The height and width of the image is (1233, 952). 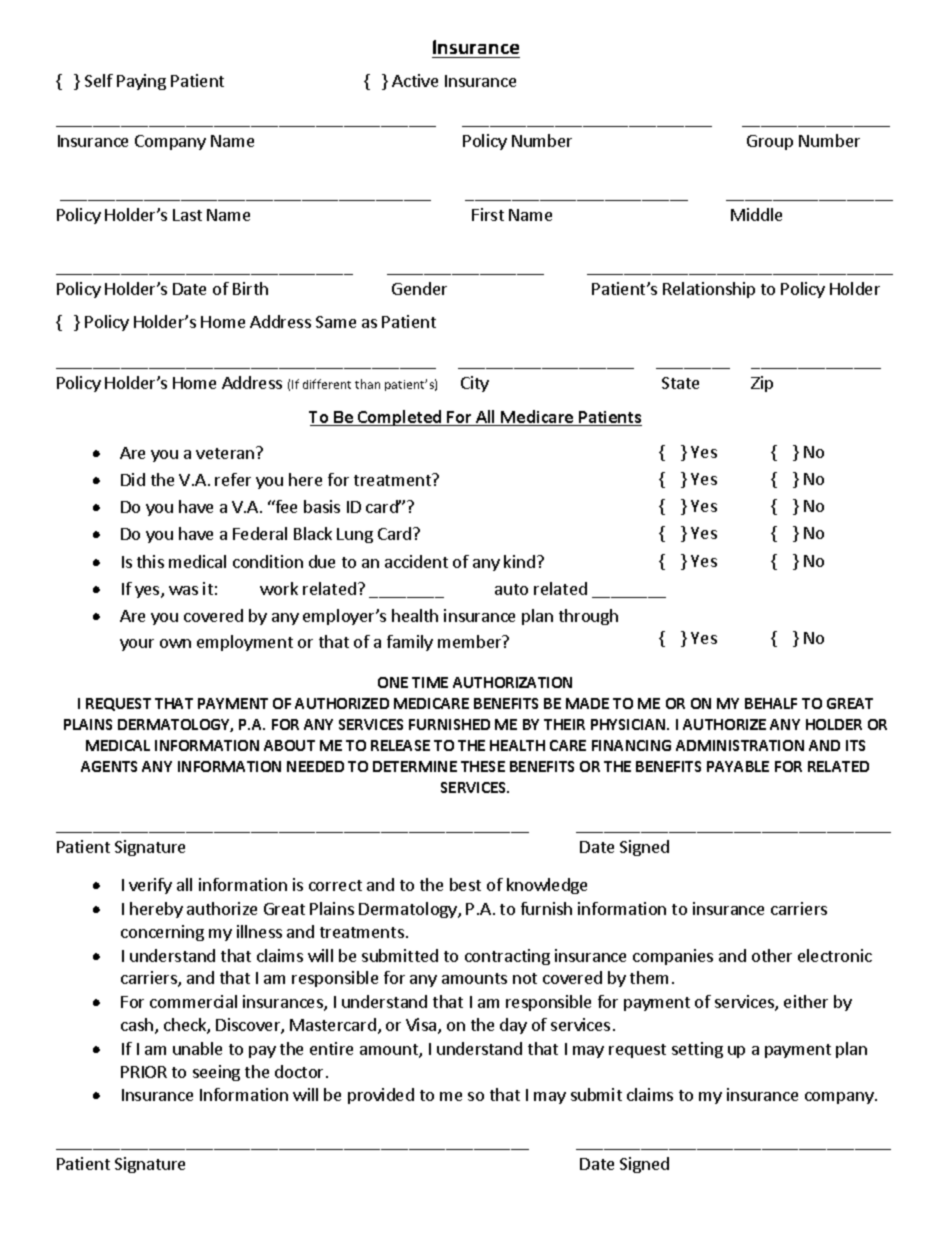 What do you see at coordinates (771, 703) in the image?
I see `BEHALF` at bounding box center [771, 703].
